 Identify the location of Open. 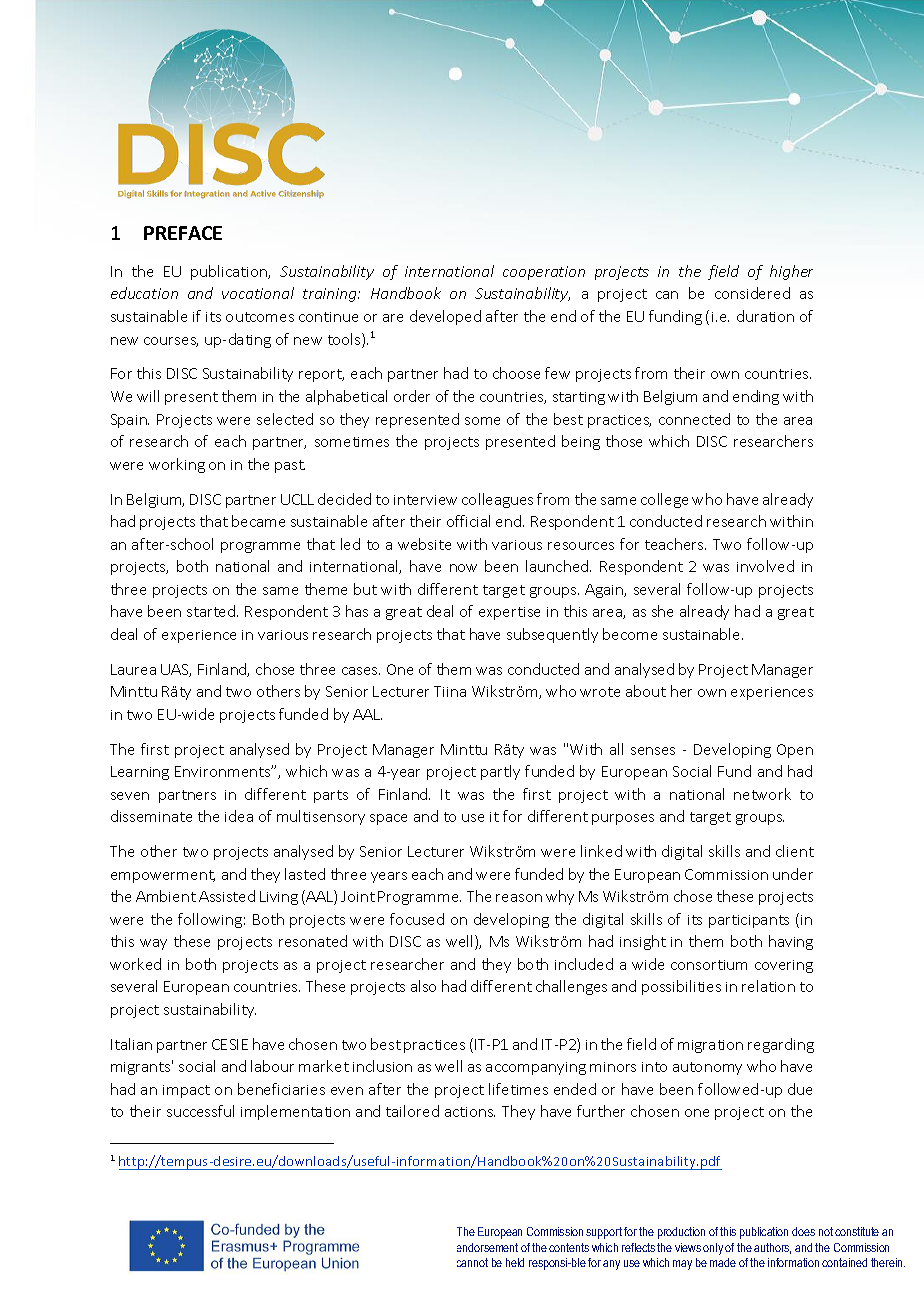
(795, 751).
